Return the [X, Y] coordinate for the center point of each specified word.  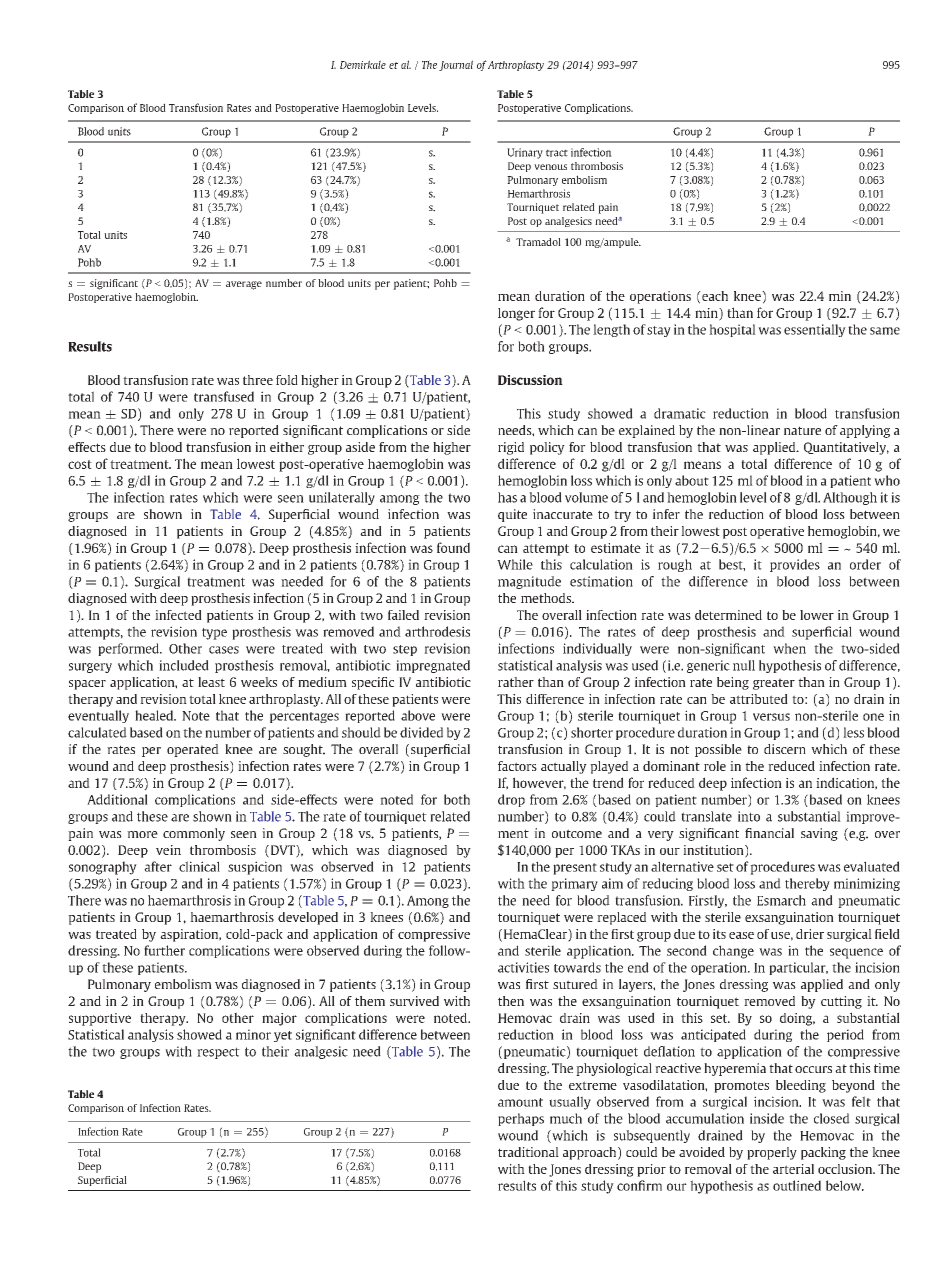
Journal [456, 65]
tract [557, 153]
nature [802, 430]
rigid [511, 448]
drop [511, 800]
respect [218, 1053]
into [749, 816]
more [142, 834]
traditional [528, 1152]
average [244, 285]
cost [80, 464]
